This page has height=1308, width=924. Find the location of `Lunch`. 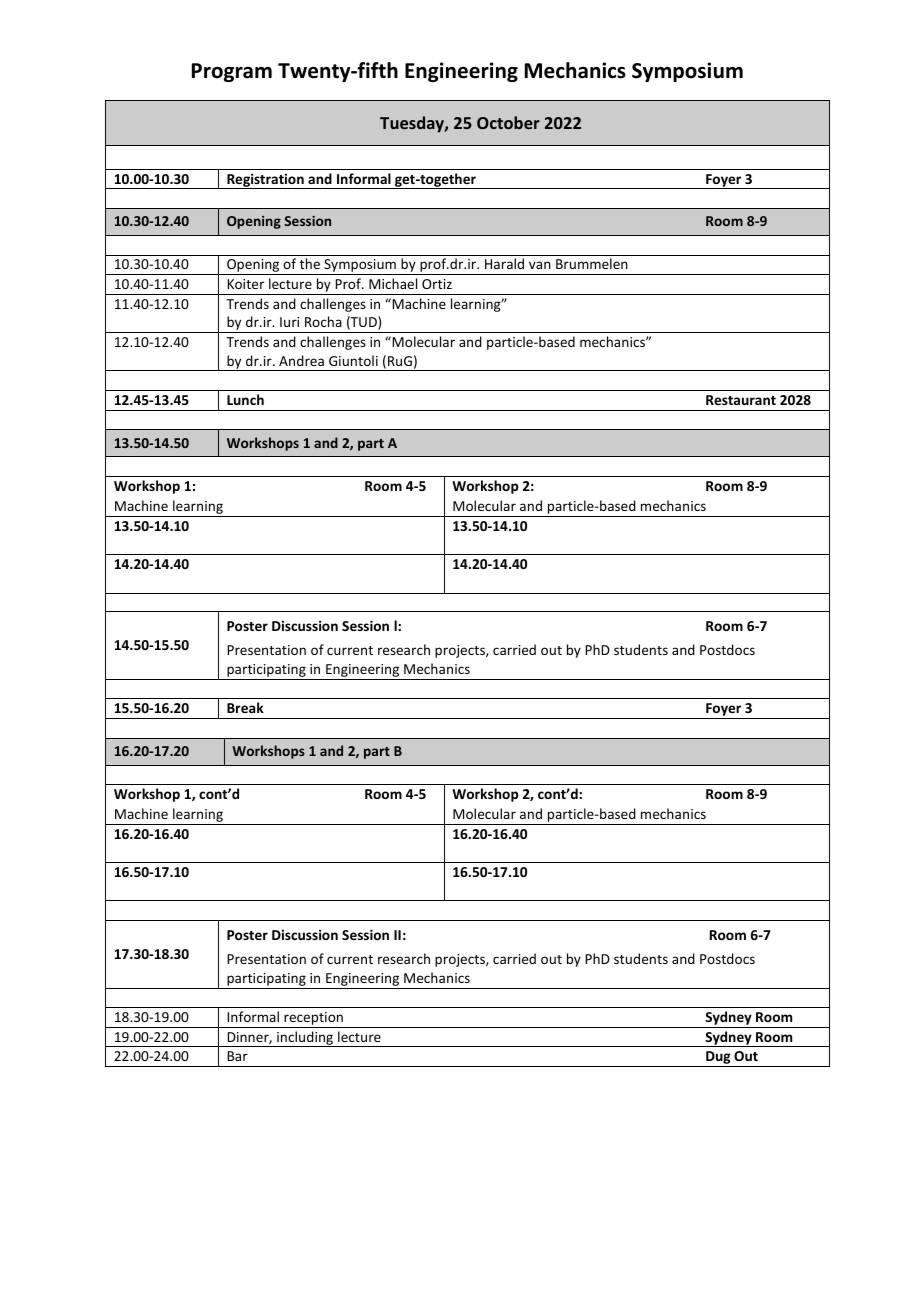

Lunch is located at coordinates (245, 399).
